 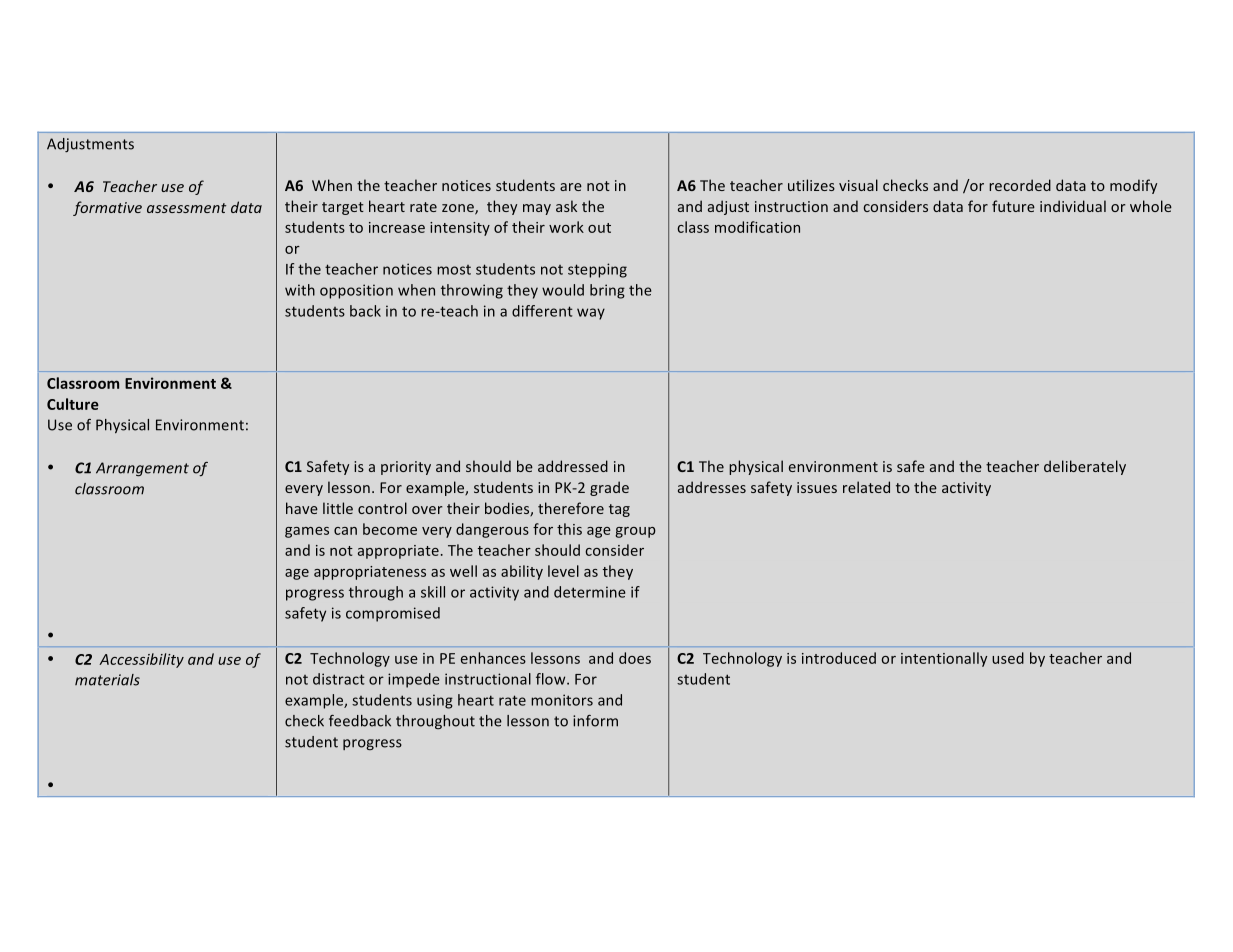 What do you see at coordinates (866, 487) in the screenshot?
I see `related` at bounding box center [866, 487].
